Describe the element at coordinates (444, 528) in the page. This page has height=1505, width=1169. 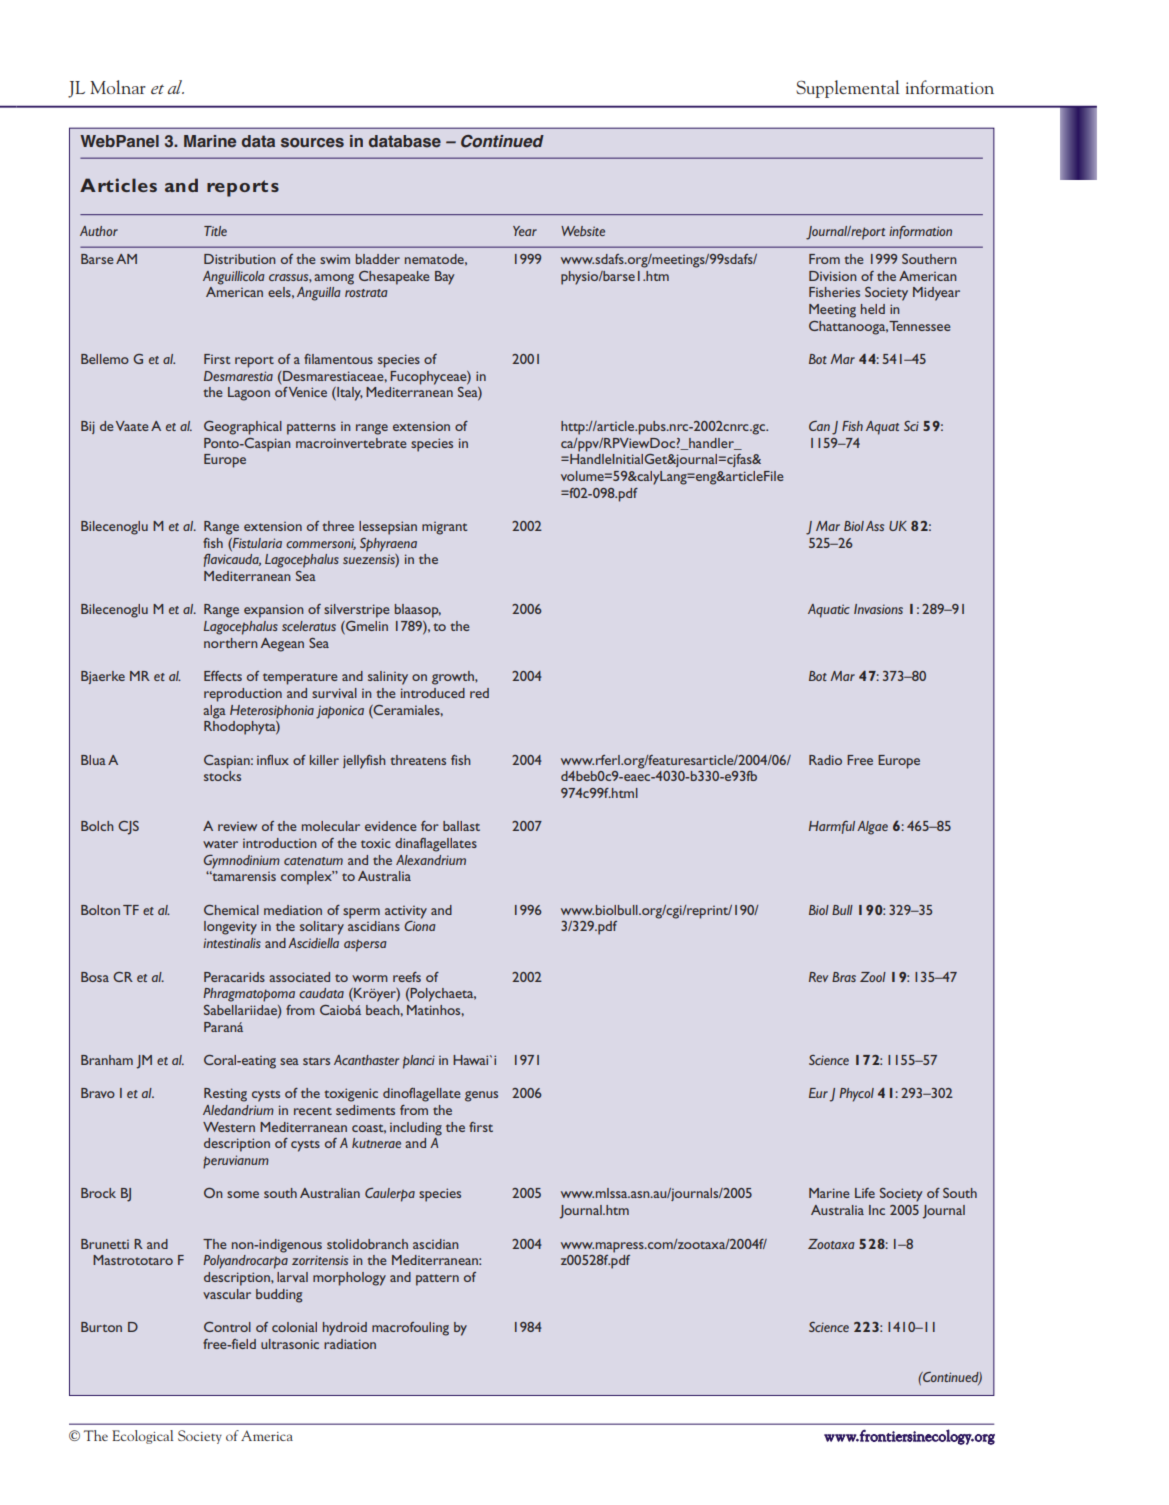
I see `migrant` at that location.
